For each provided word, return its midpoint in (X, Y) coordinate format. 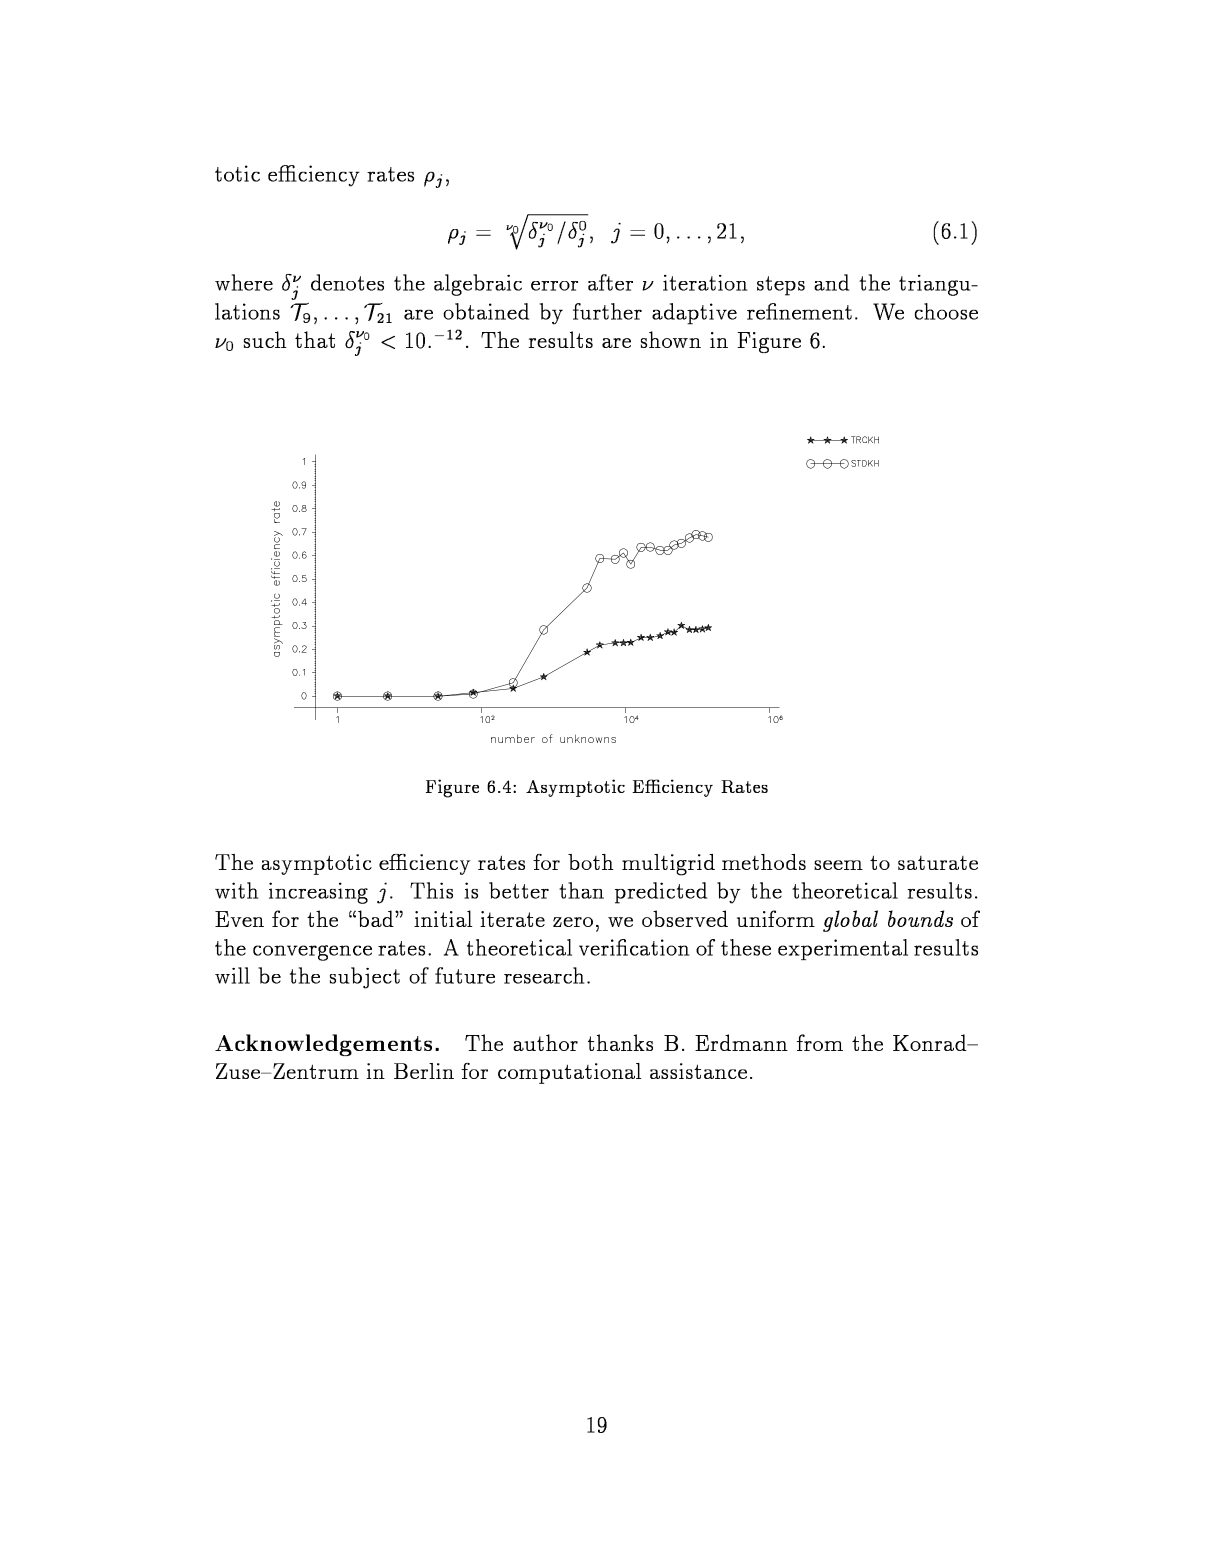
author (545, 1042)
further (607, 311)
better (519, 890)
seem (838, 865)
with (236, 890)
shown (671, 339)
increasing (318, 893)
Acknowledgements (323, 1045)
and (831, 282)
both (591, 862)
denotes (347, 282)
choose (946, 311)
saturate (938, 863)
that (315, 339)
